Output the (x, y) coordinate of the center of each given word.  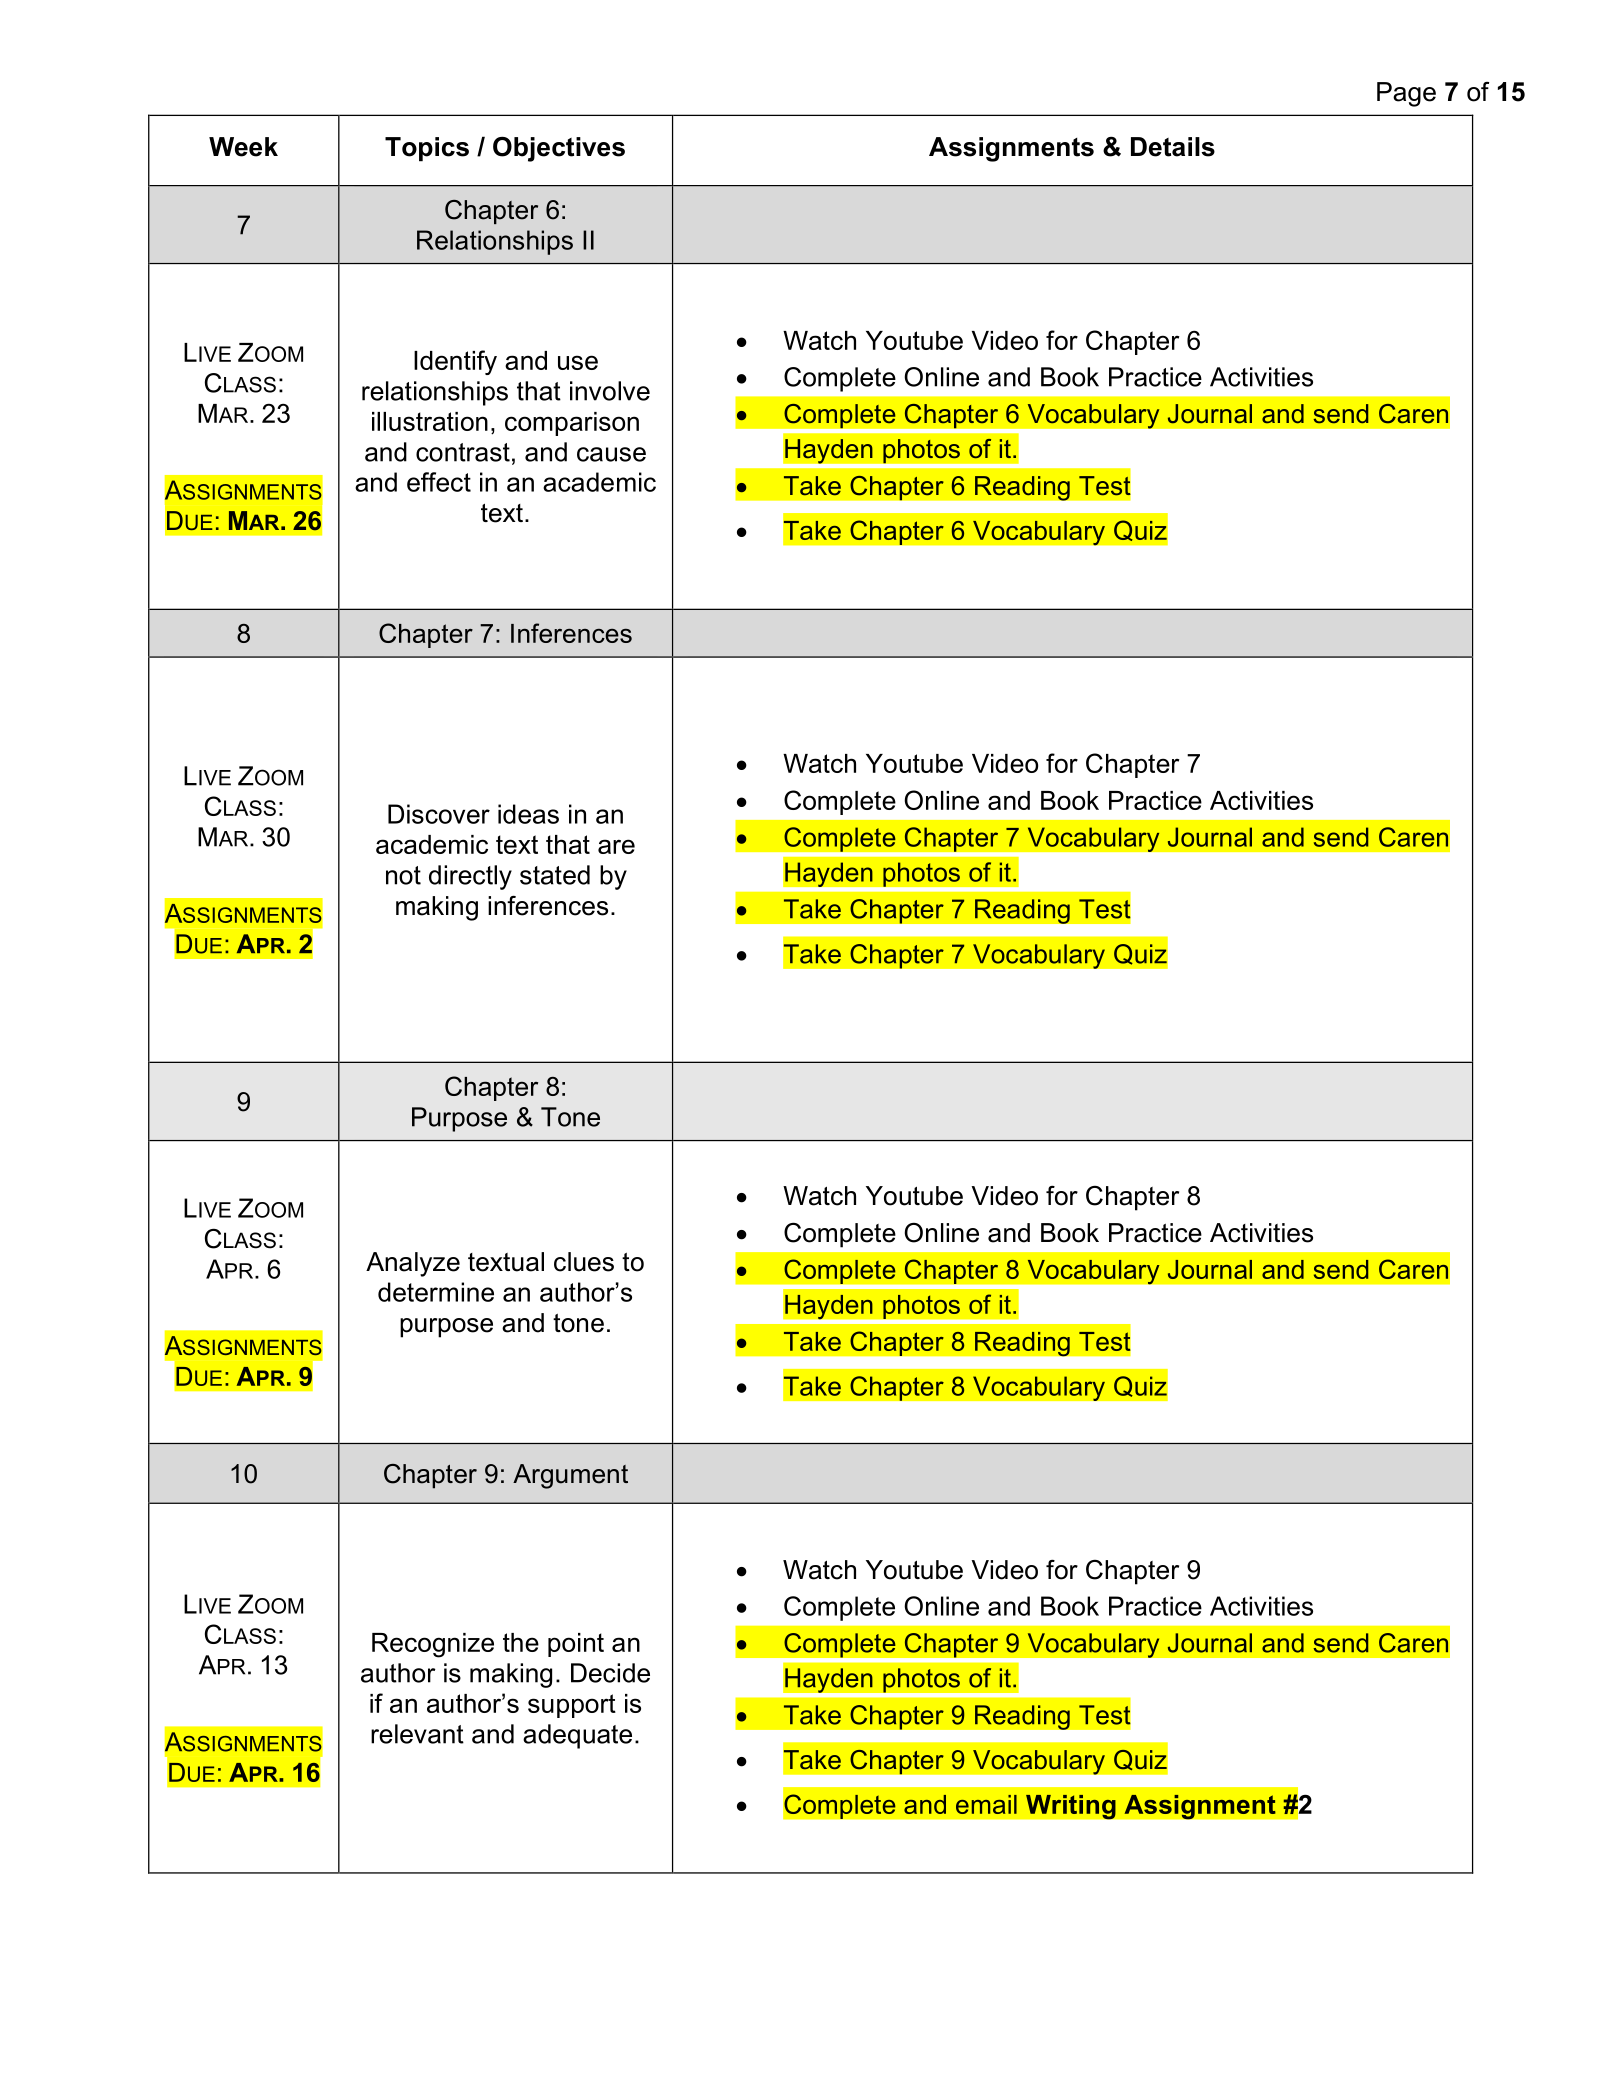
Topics (427, 149)
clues (584, 1262)
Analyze (413, 1264)
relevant (417, 1734)
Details (1173, 147)
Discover (439, 814)
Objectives (559, 149)
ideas (528, 814)
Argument (570, 1476)
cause (611, 454)
